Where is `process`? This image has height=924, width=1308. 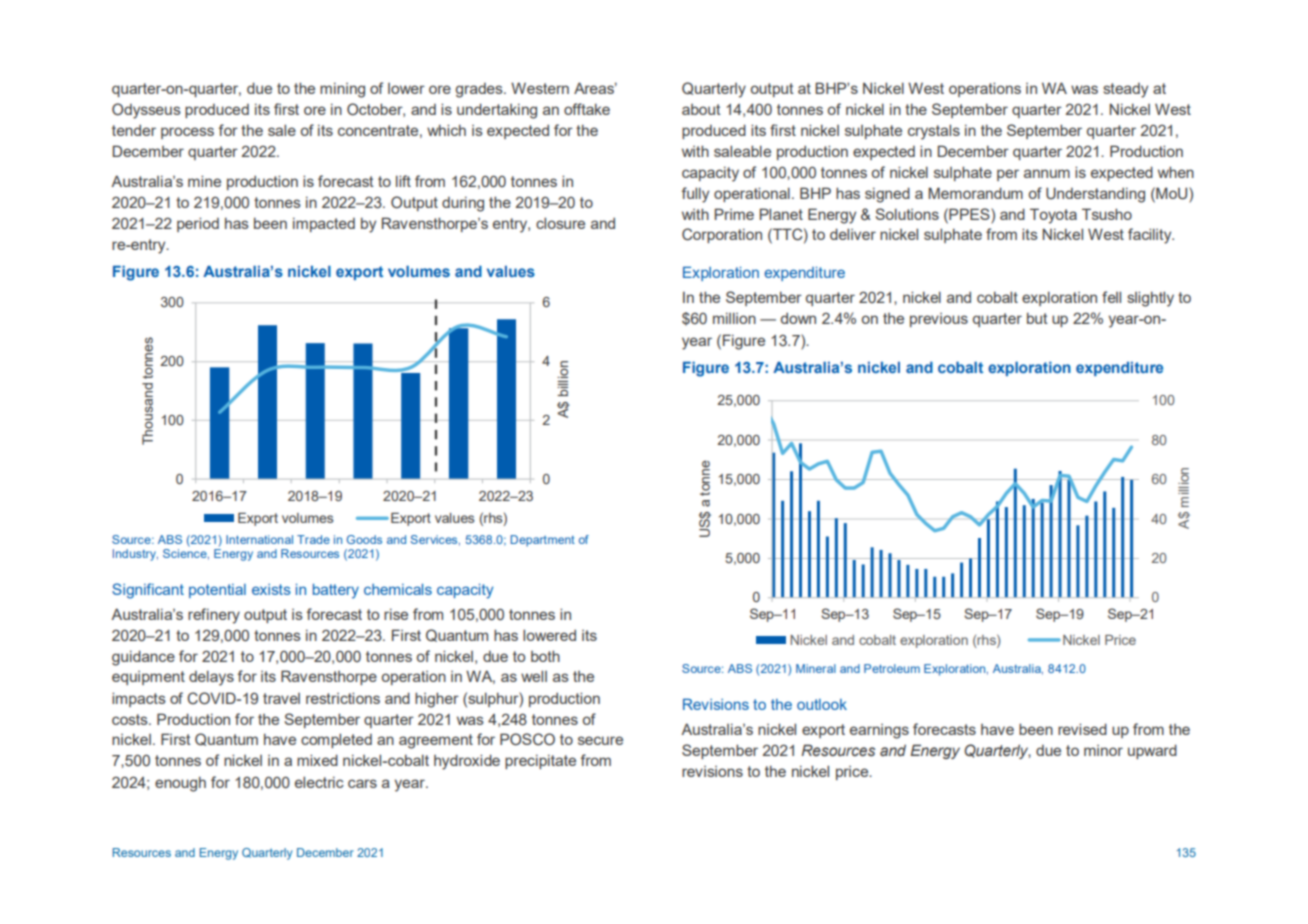 process is located at coordinates (187, 133).
